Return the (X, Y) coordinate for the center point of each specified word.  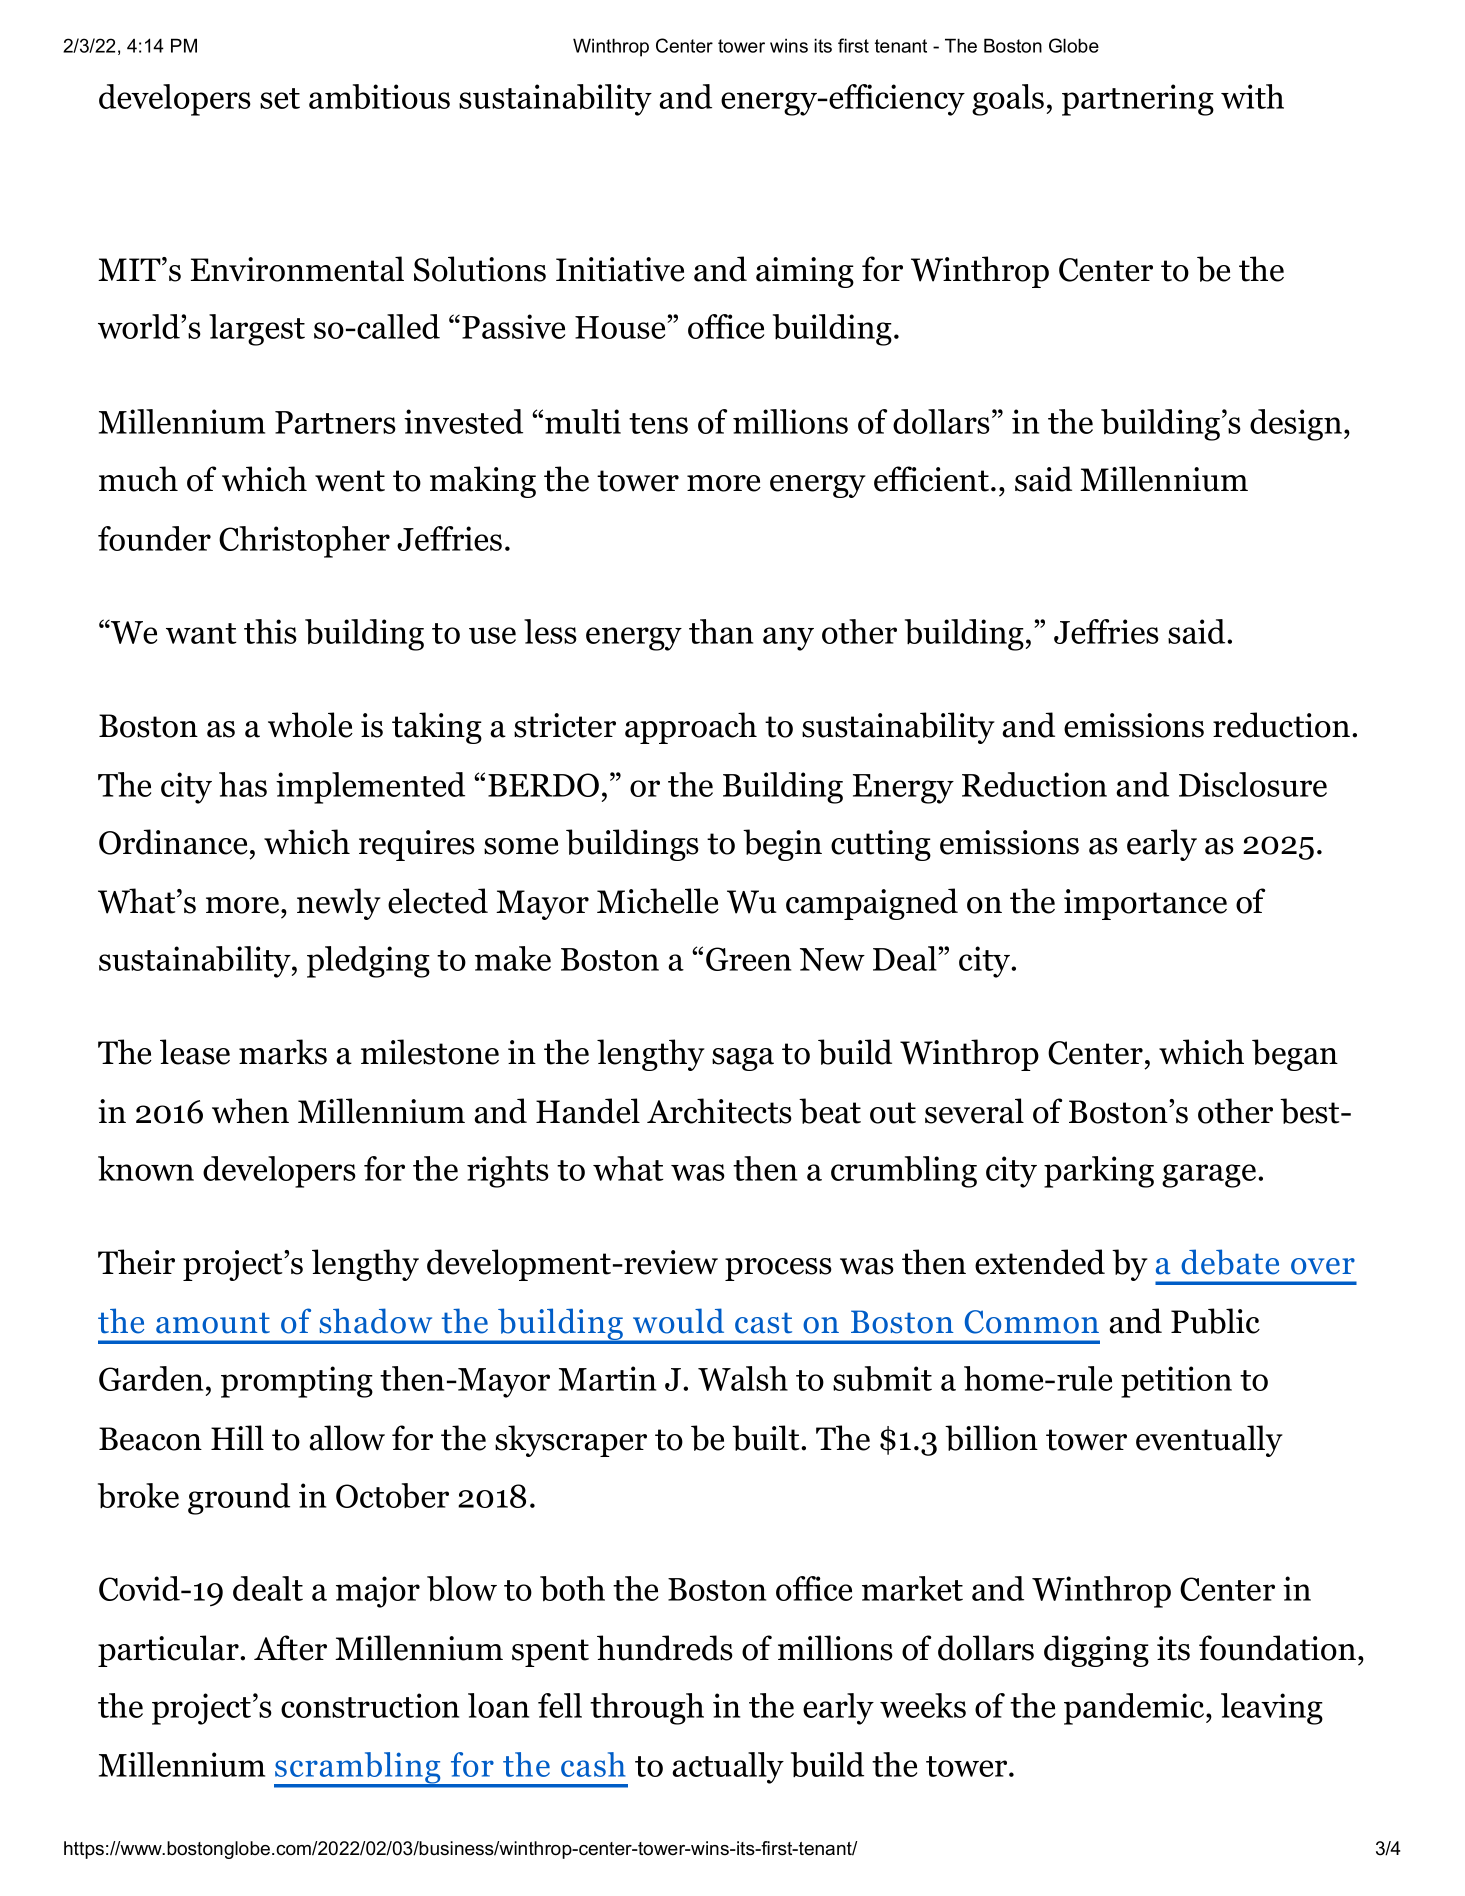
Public (1215, 1321)
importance (1145, 904)
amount (213, 1323)
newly (339, 904)
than (721, 631)
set (280, 98)
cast (763, 1323)
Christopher (304, 542)
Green (748, 959)
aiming (805, 272)
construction (370, 1705)
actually (728, 1768)
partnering (1138, 100)
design (1296, 425)
